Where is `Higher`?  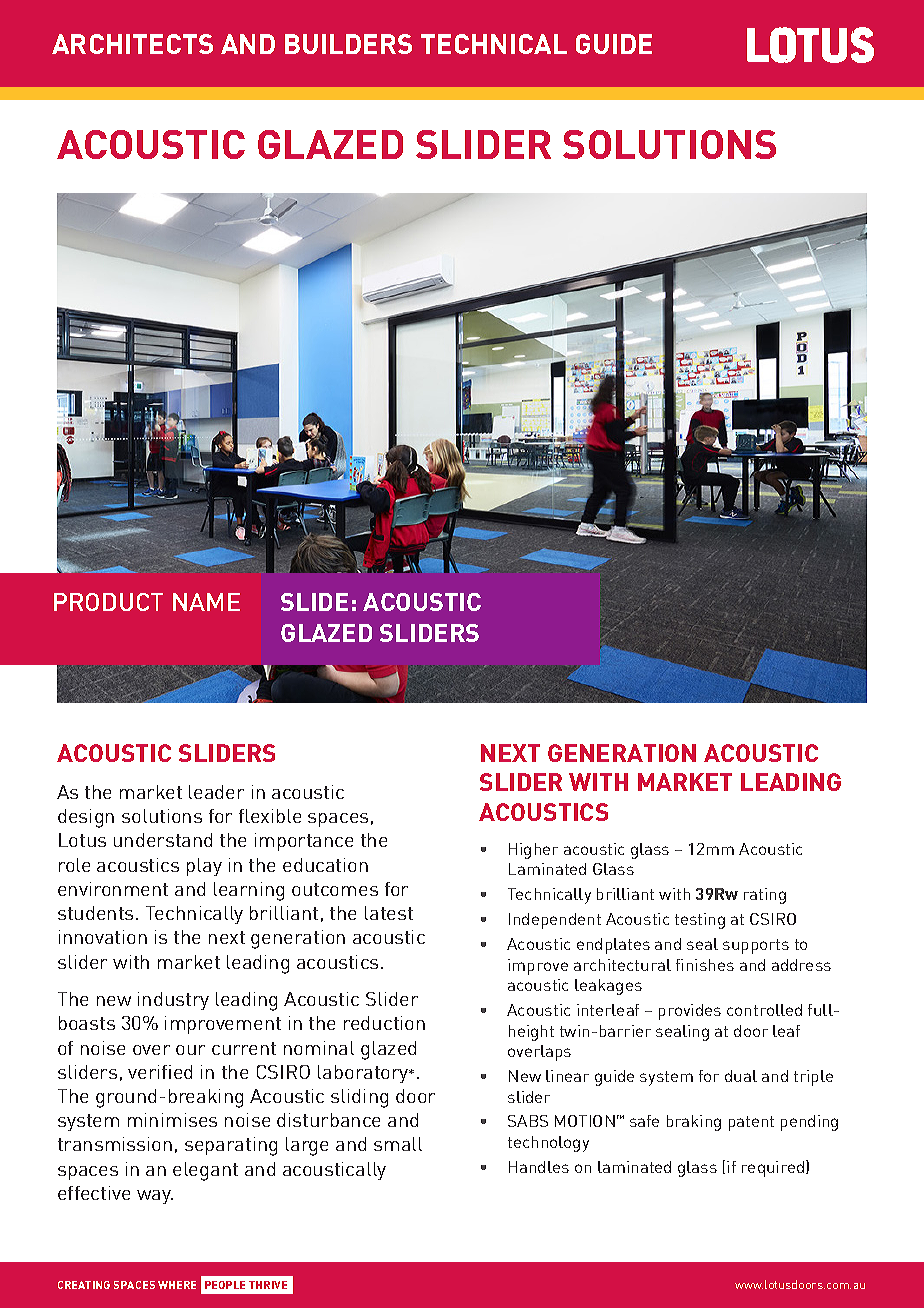
Higher is located at coordinates (533, 851).
